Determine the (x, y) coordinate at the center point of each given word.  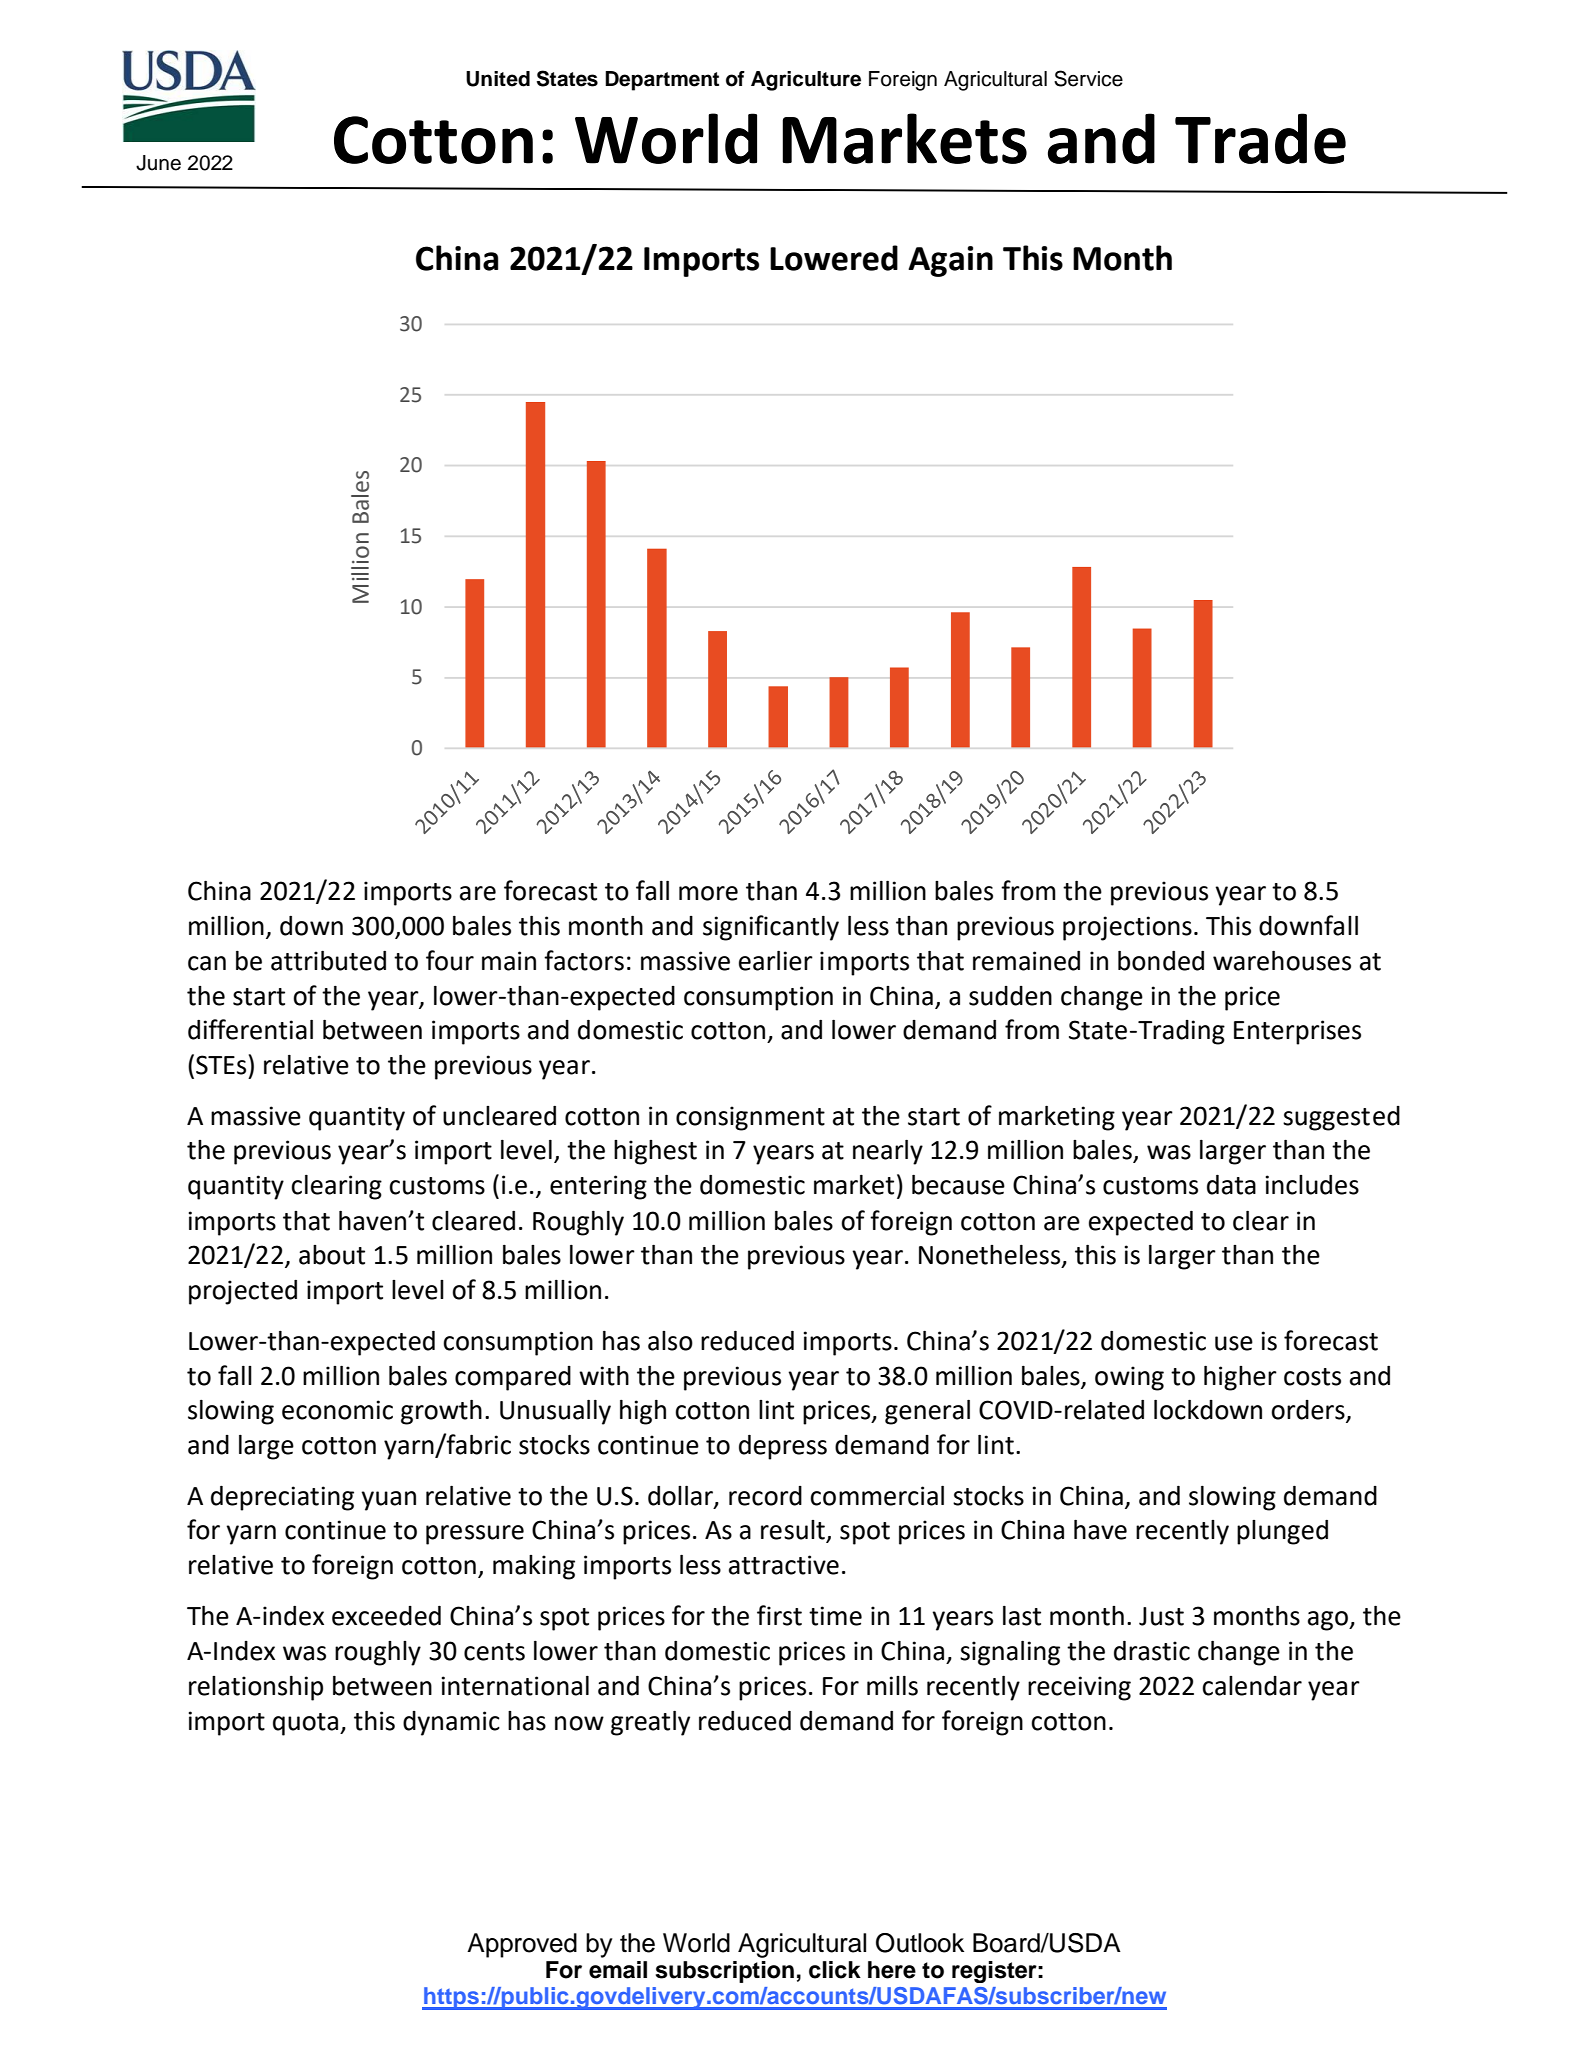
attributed (328, 961)
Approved (522, 1945)
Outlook (920, 1943)
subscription (725, 1972)
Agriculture (806, 81)
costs (1312, 1377)
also (670, 1341)
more (708, 893)
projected (243, 1292)
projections (1127, 928)
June (158, 163)
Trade (1260, 138)
